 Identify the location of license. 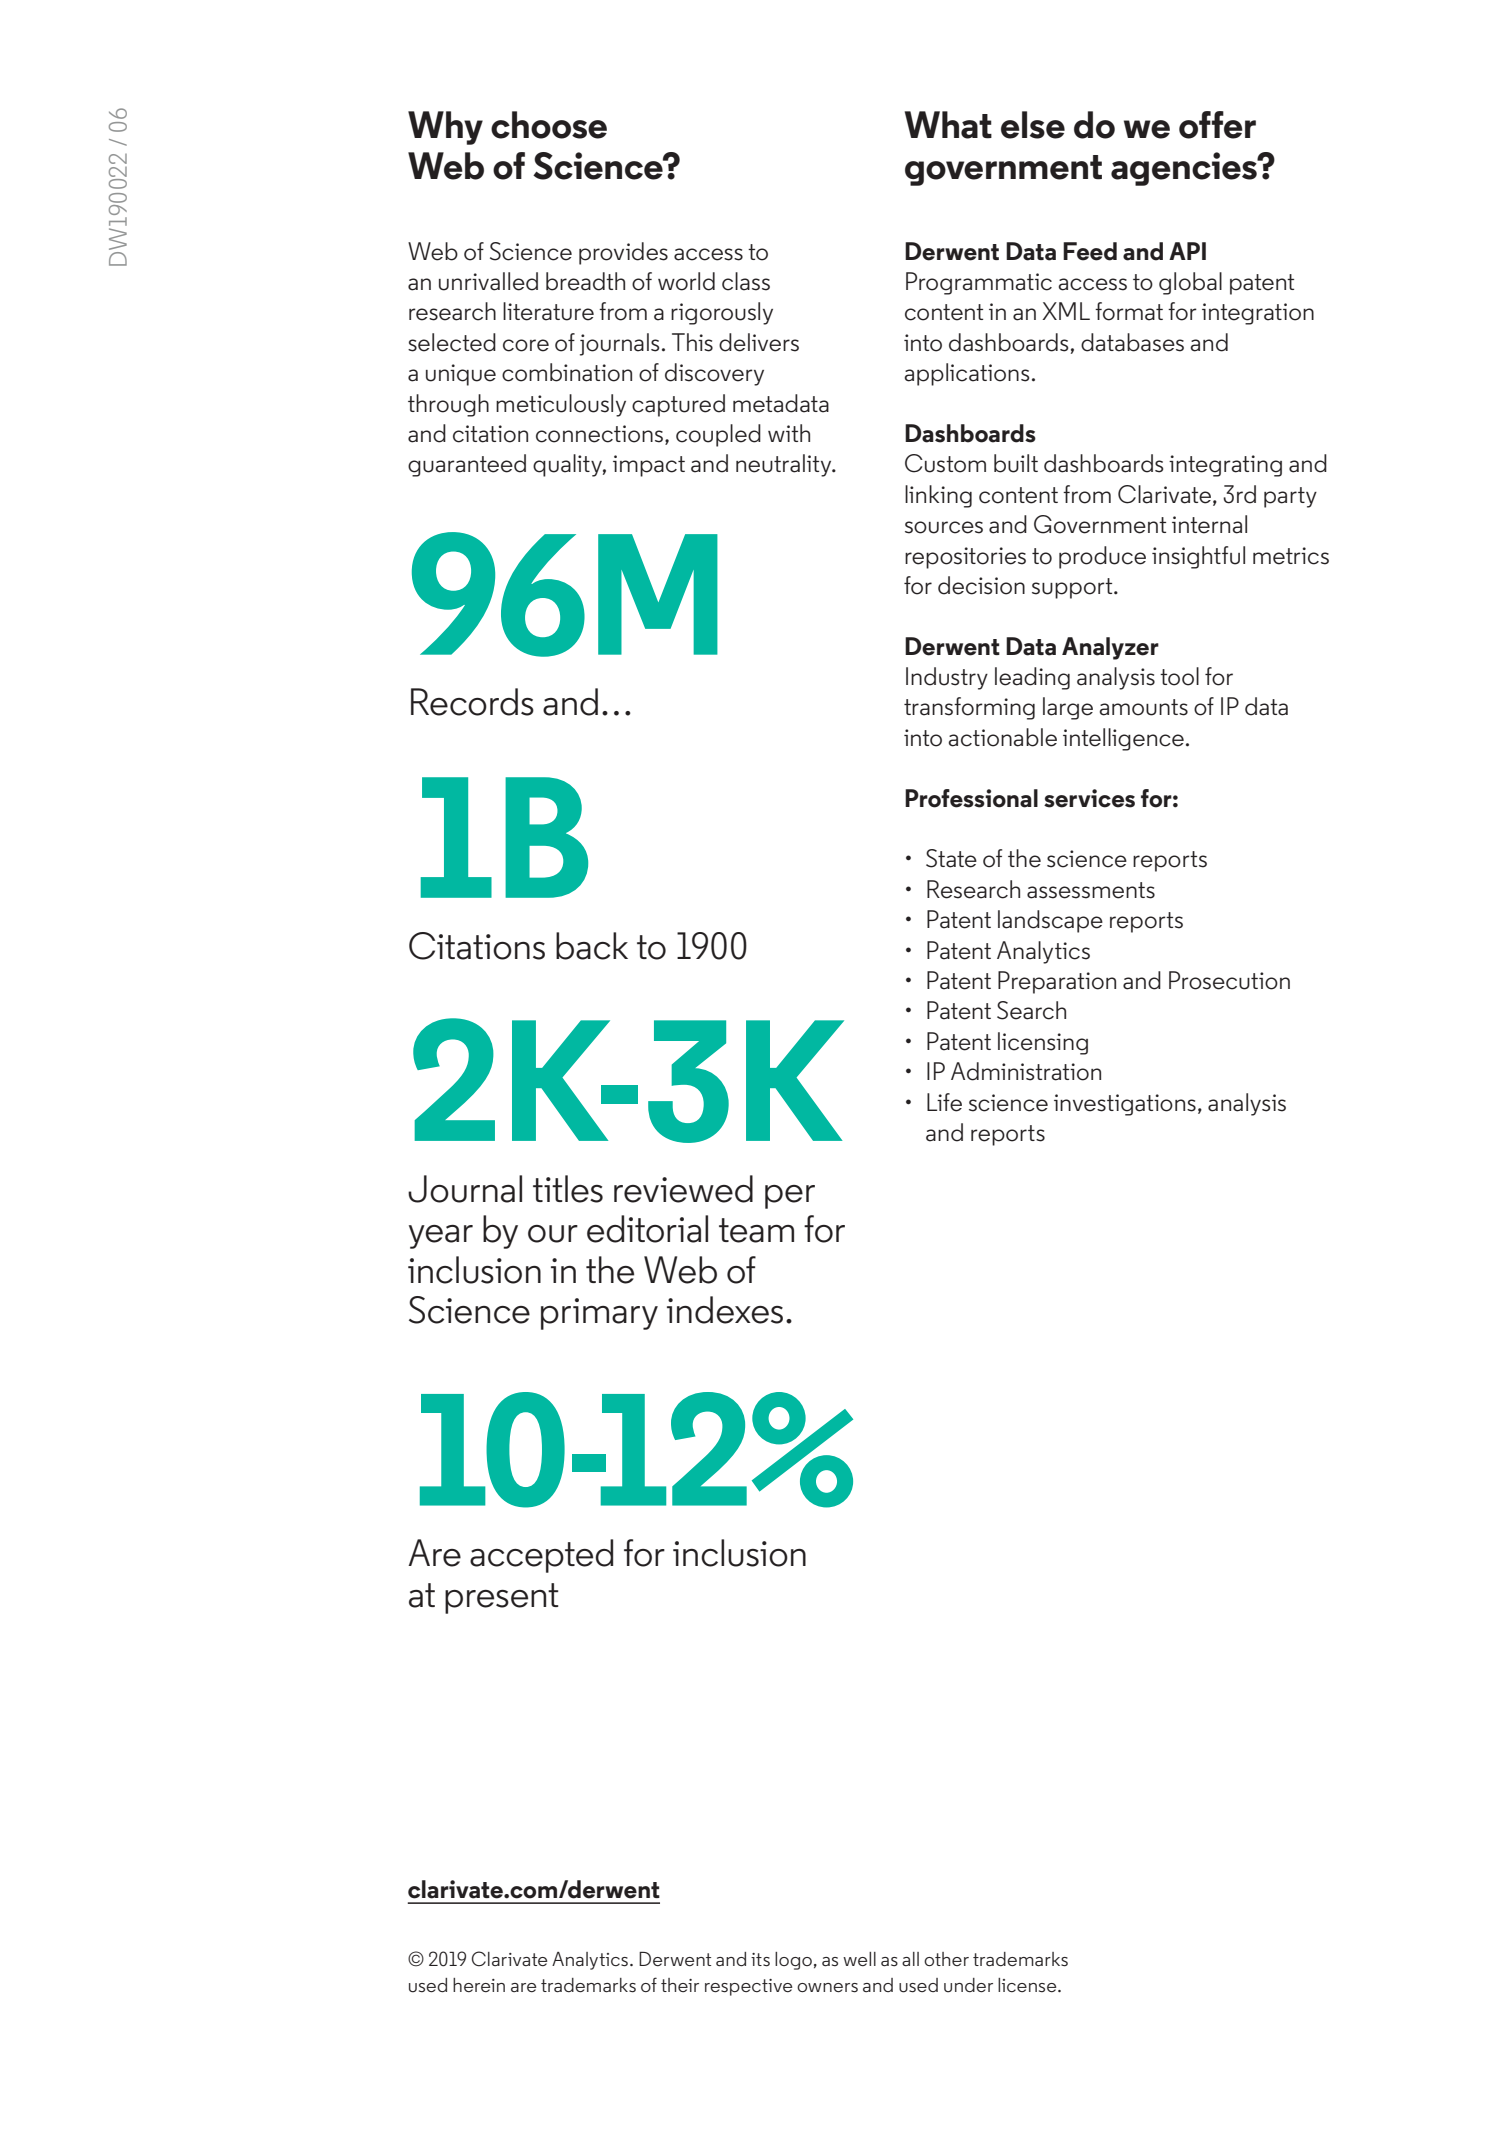
(1028, 1985).
